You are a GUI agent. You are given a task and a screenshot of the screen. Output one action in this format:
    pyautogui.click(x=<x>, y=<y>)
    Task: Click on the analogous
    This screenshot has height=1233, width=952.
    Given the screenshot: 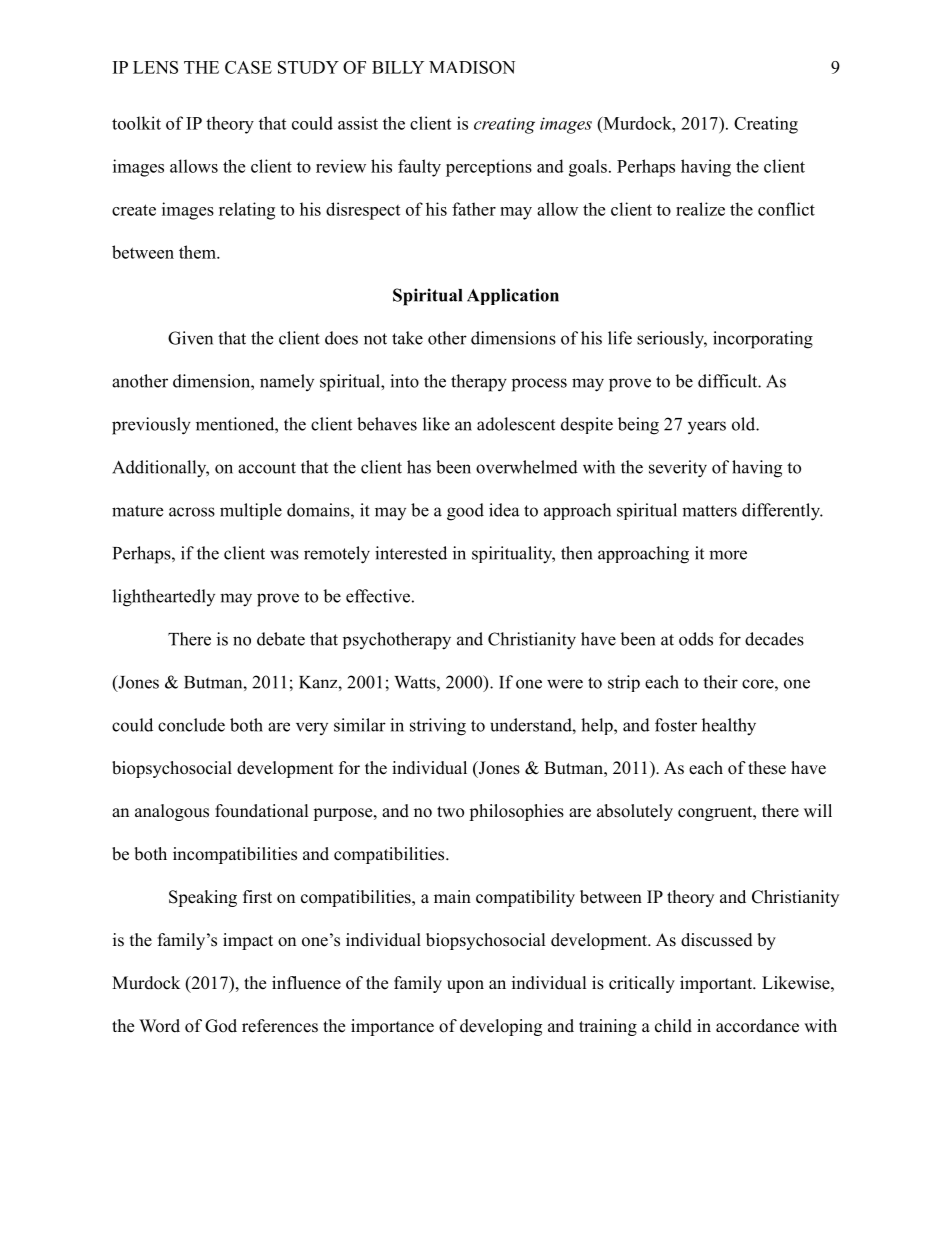 What is the action you would take?
    pyautogui.click(x=172, y=812)
